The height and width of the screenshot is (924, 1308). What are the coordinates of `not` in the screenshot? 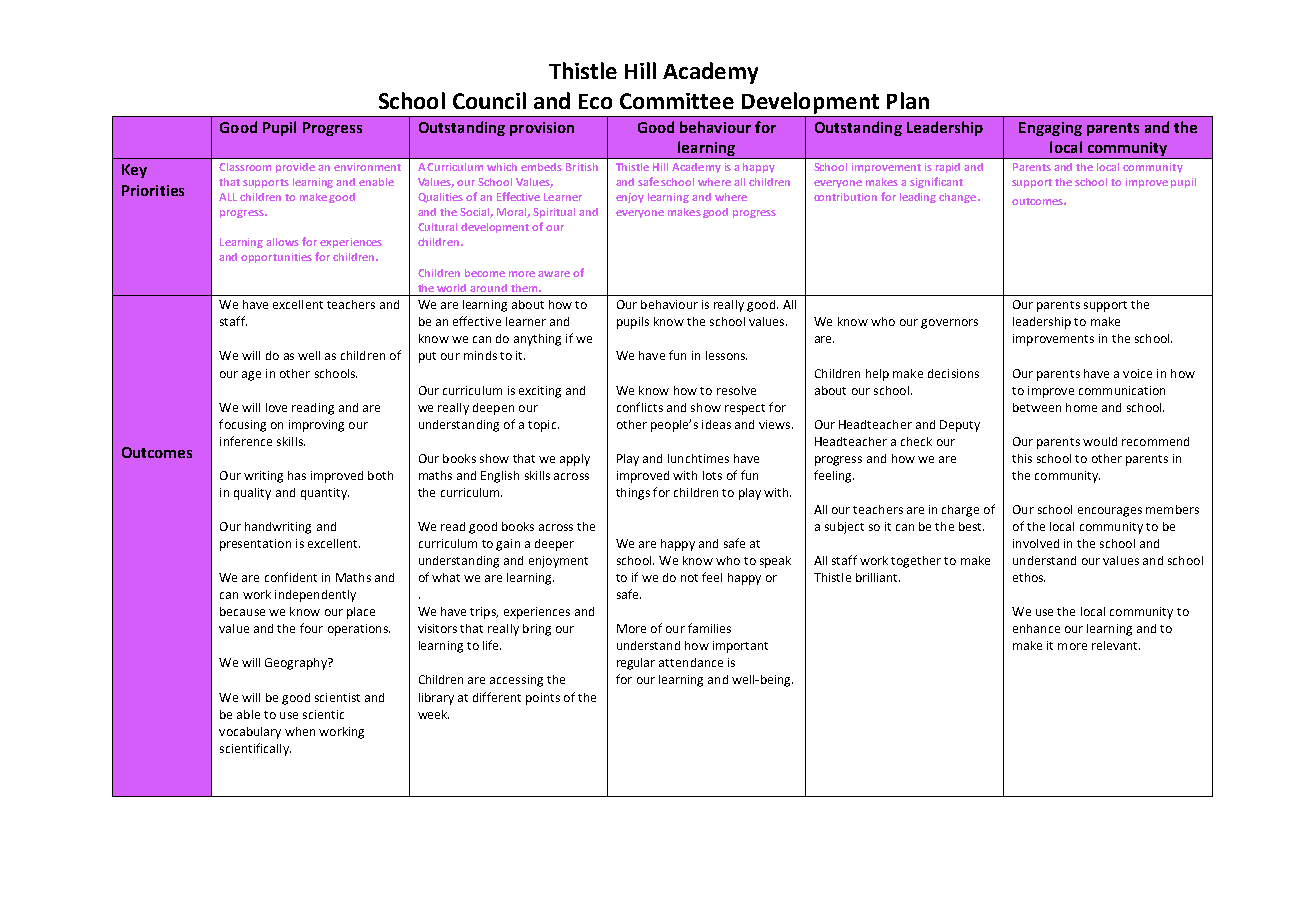 It's located at (689, 578).
